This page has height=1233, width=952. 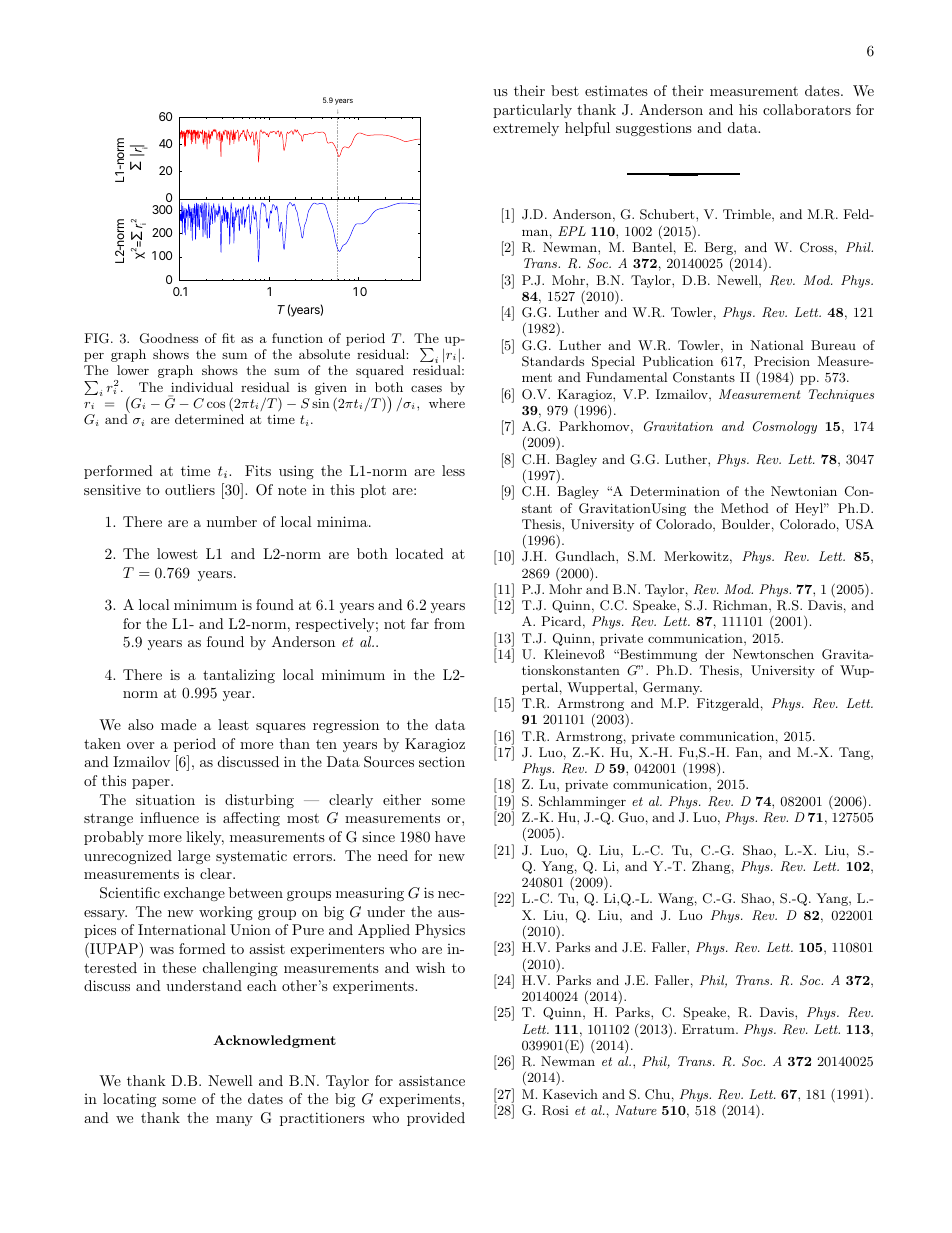 What do you see at coordinates (449, 623) in the page?
I see `from` at bounding box center [449, 623].
